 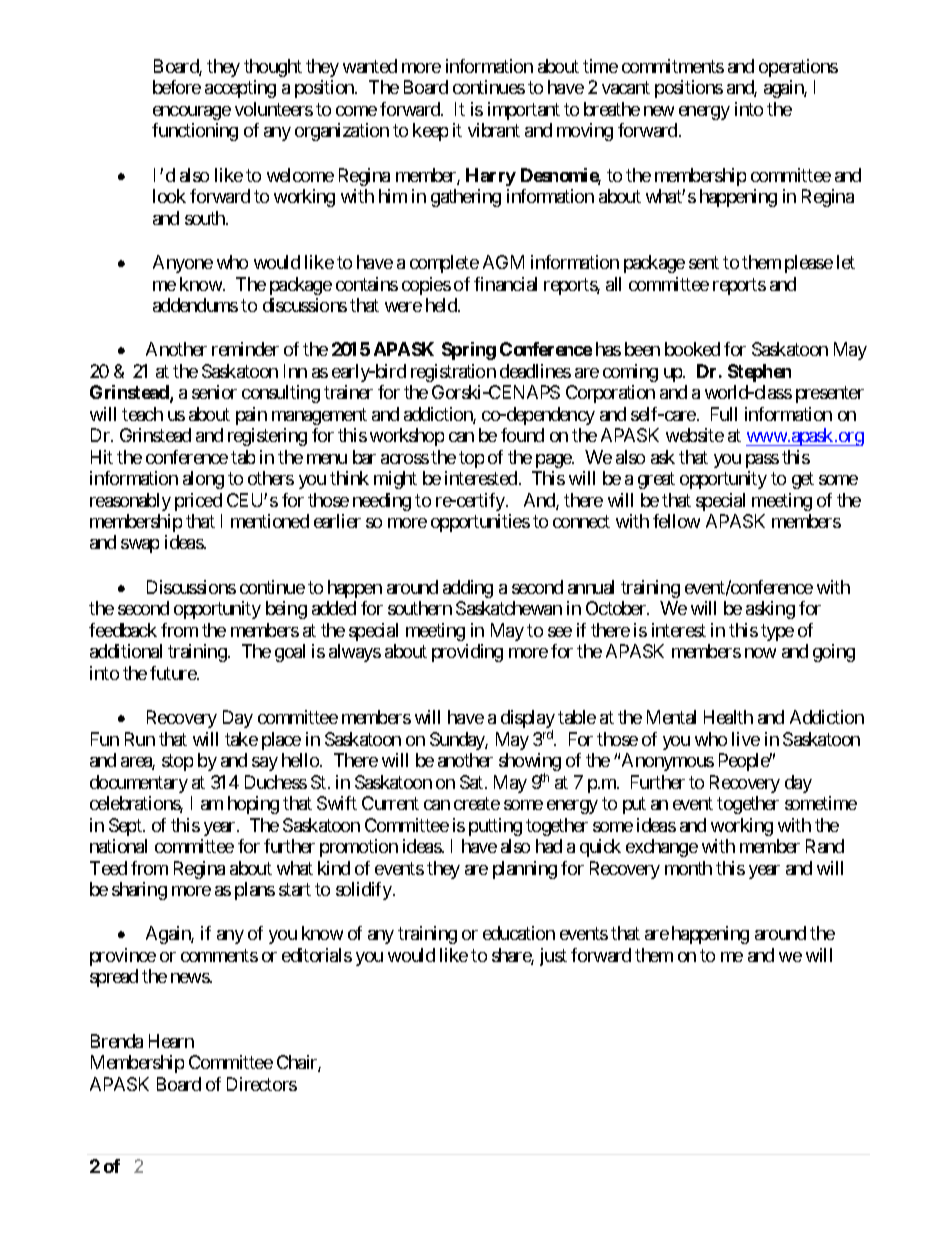 I want to click on Anyone, so click(x=183, y=264).
